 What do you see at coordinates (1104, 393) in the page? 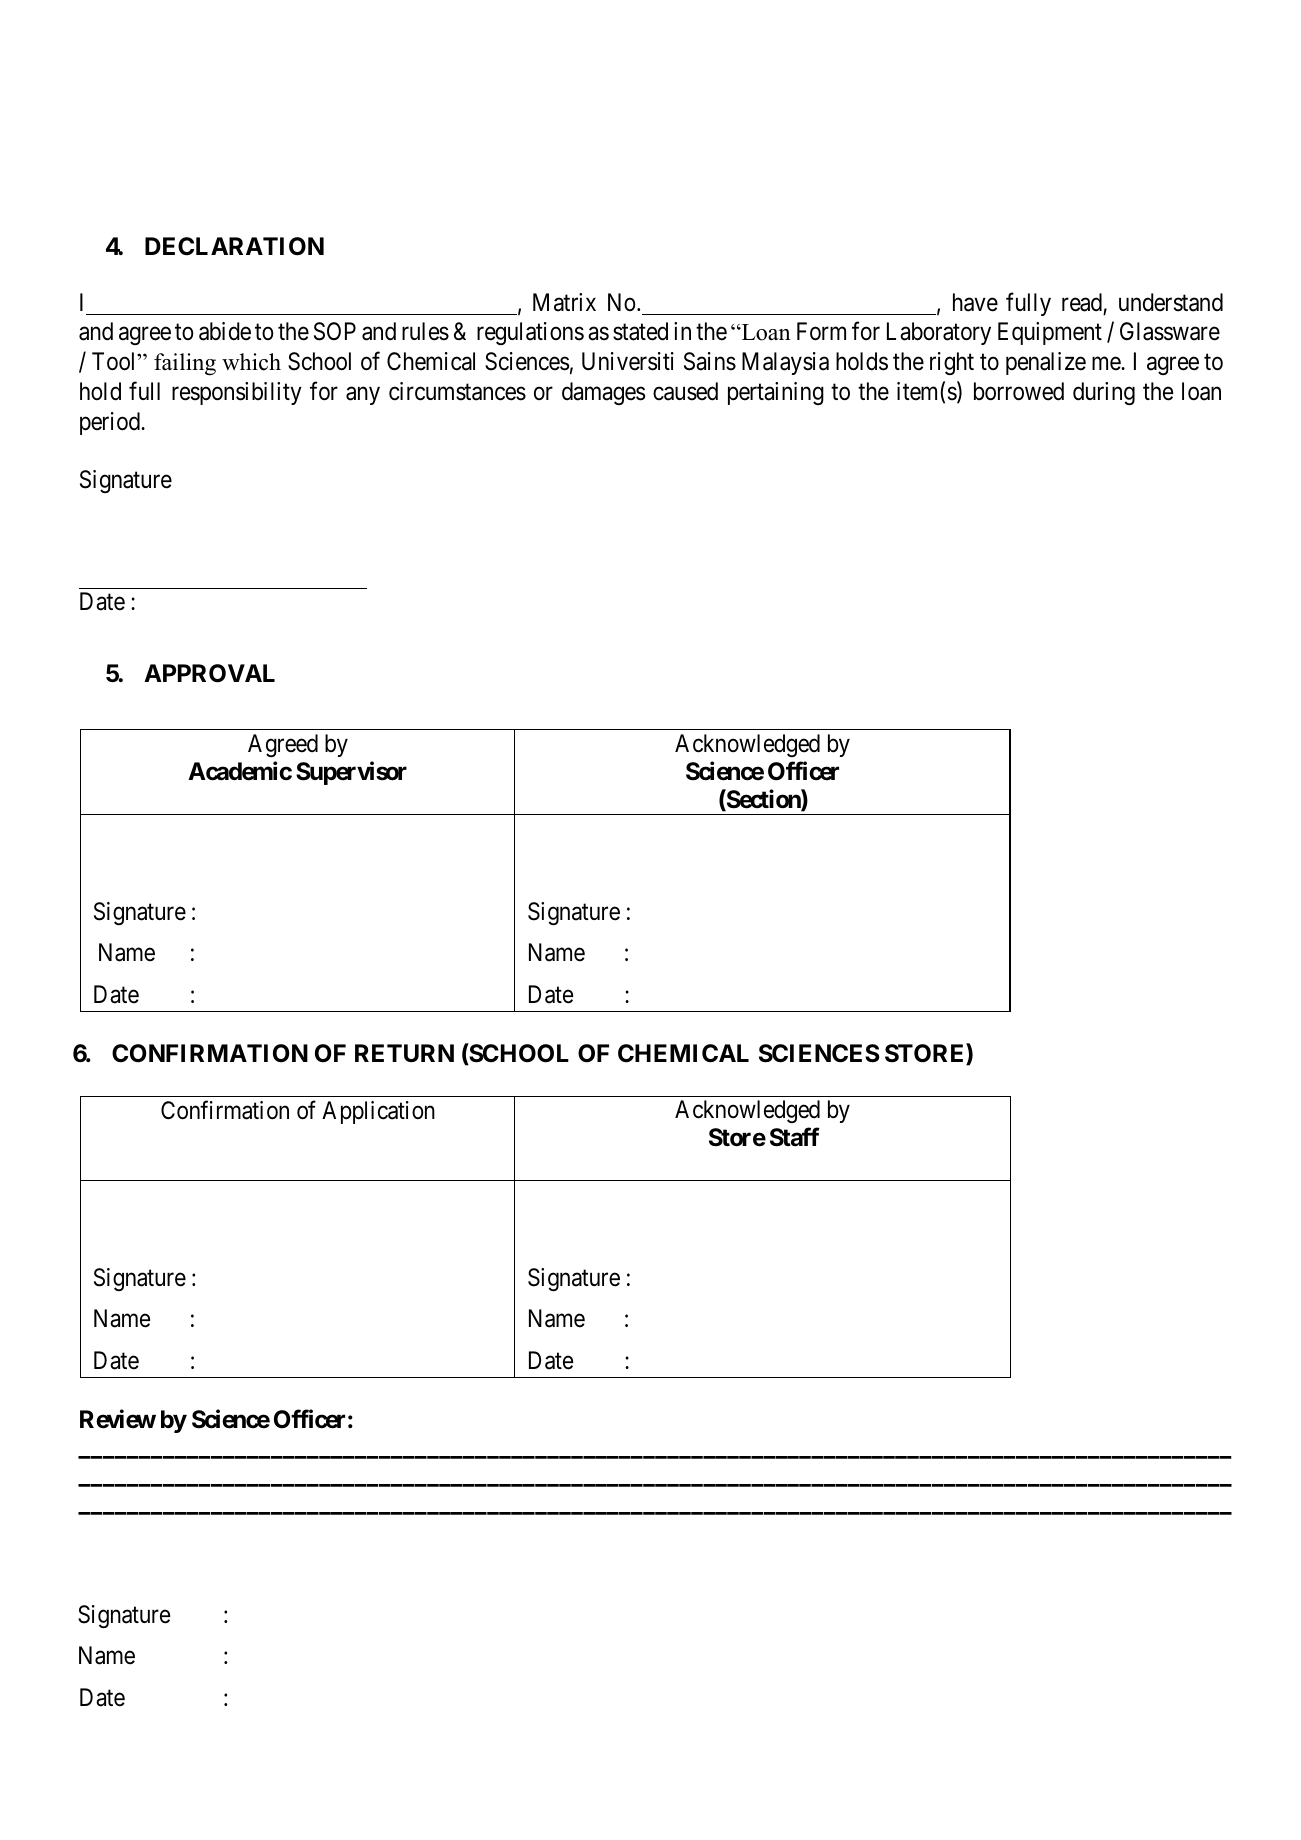
I see `during` at bounding box center [1104, 393].
